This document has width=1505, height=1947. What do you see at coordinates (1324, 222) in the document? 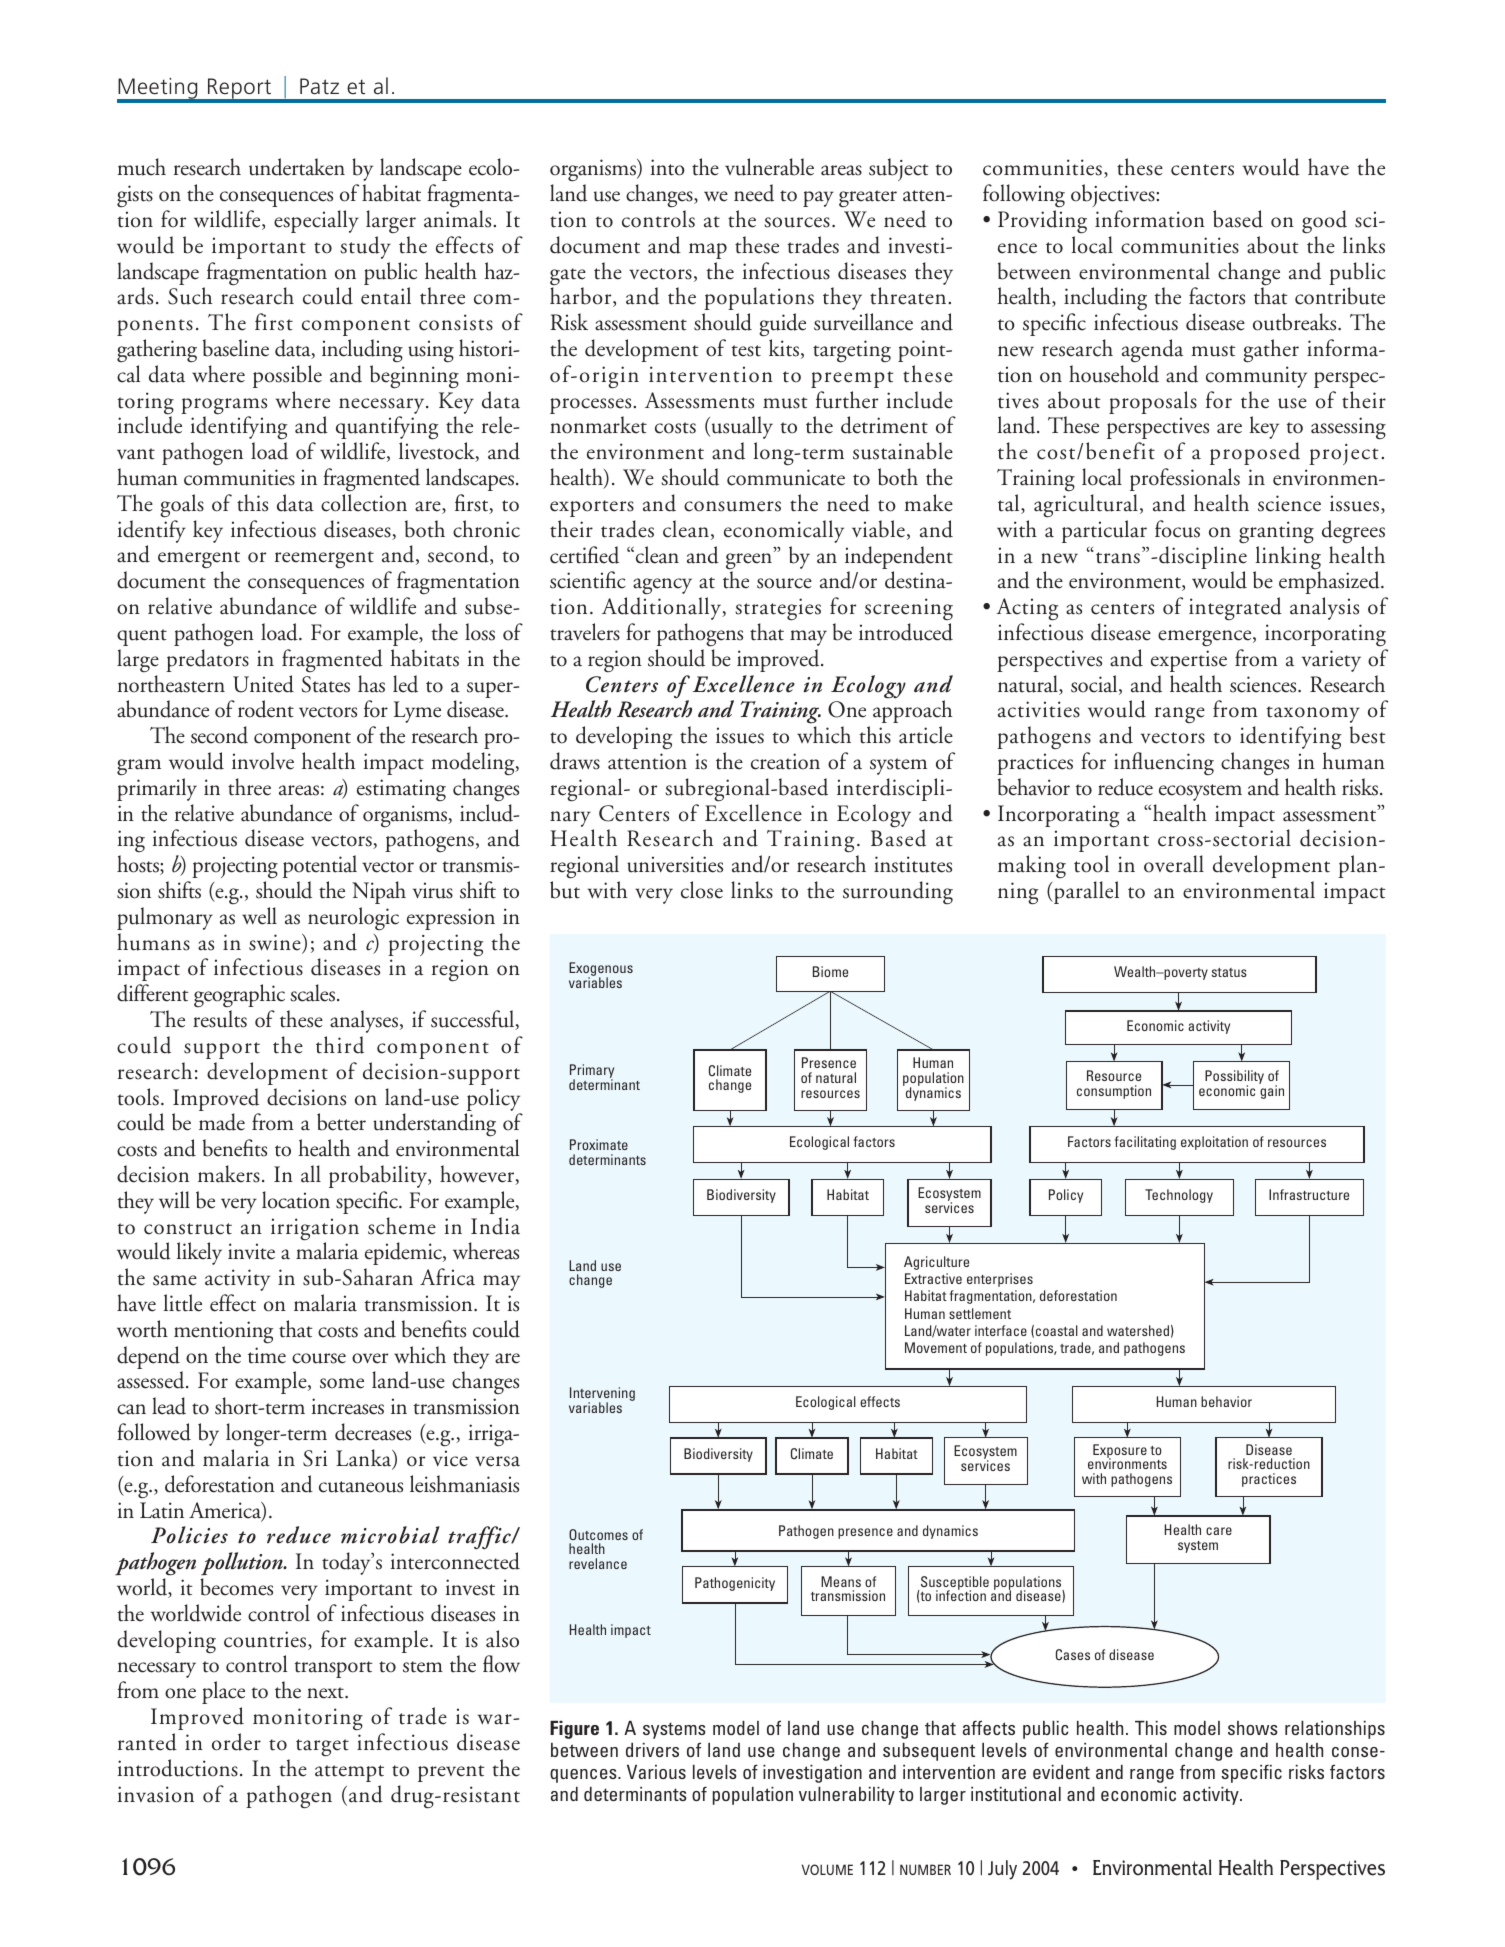
I see `good` at bounding box center [1324, 222].
